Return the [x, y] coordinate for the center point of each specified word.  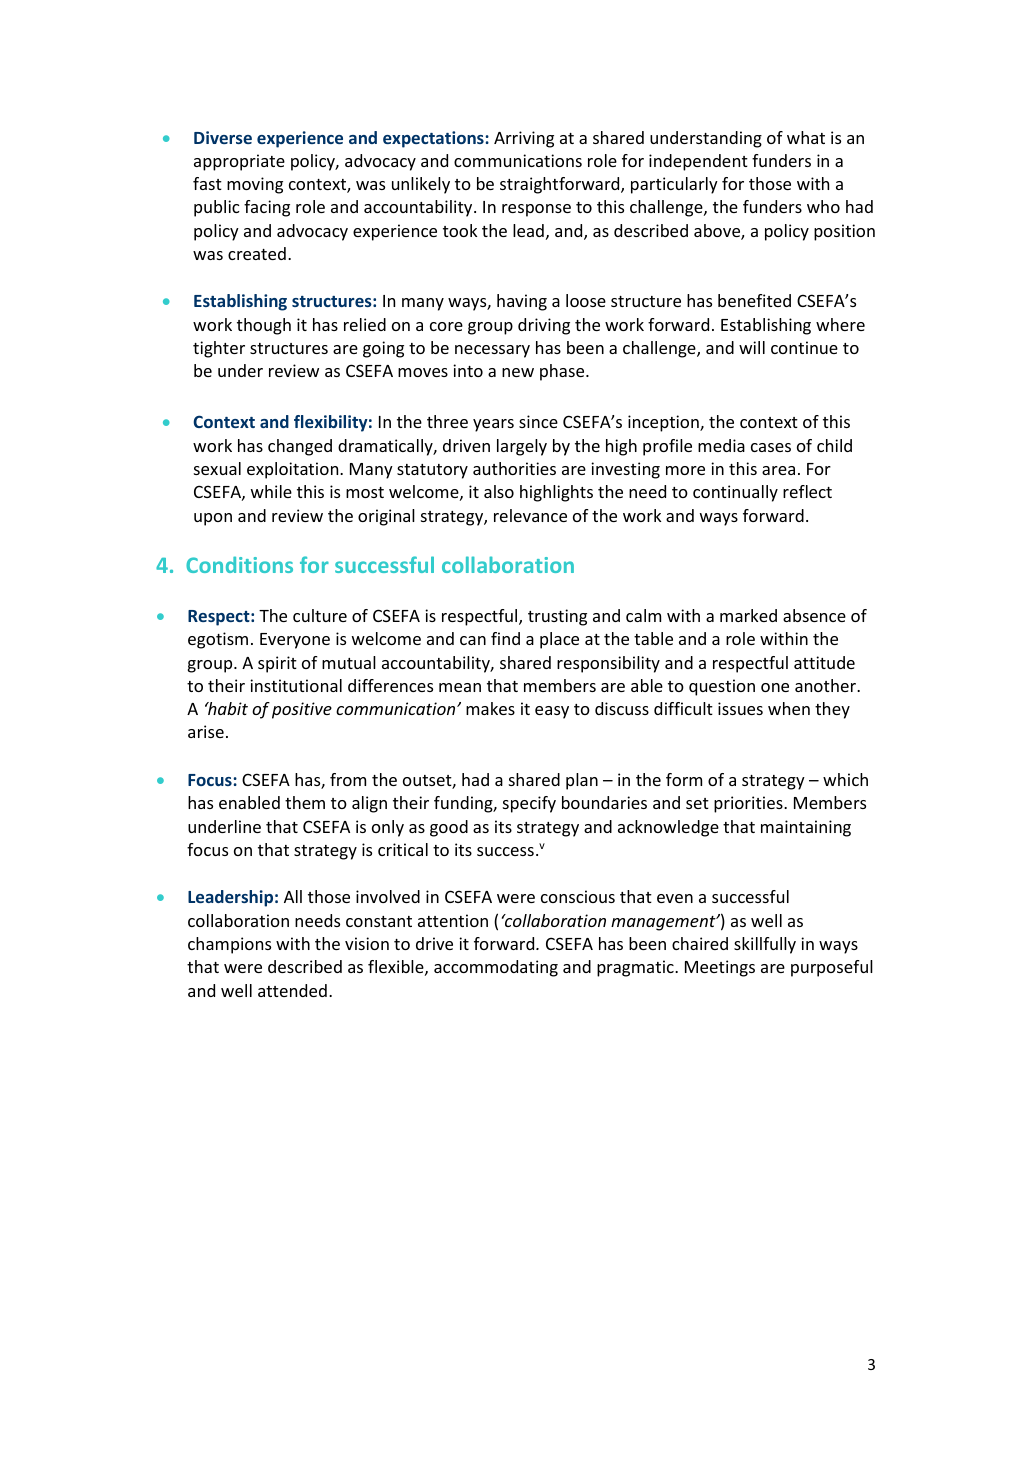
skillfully [765, 945]
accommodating [496, 968]
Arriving [524, 139]
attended [292, 990]
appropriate [239, 162]
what [806, 137]
